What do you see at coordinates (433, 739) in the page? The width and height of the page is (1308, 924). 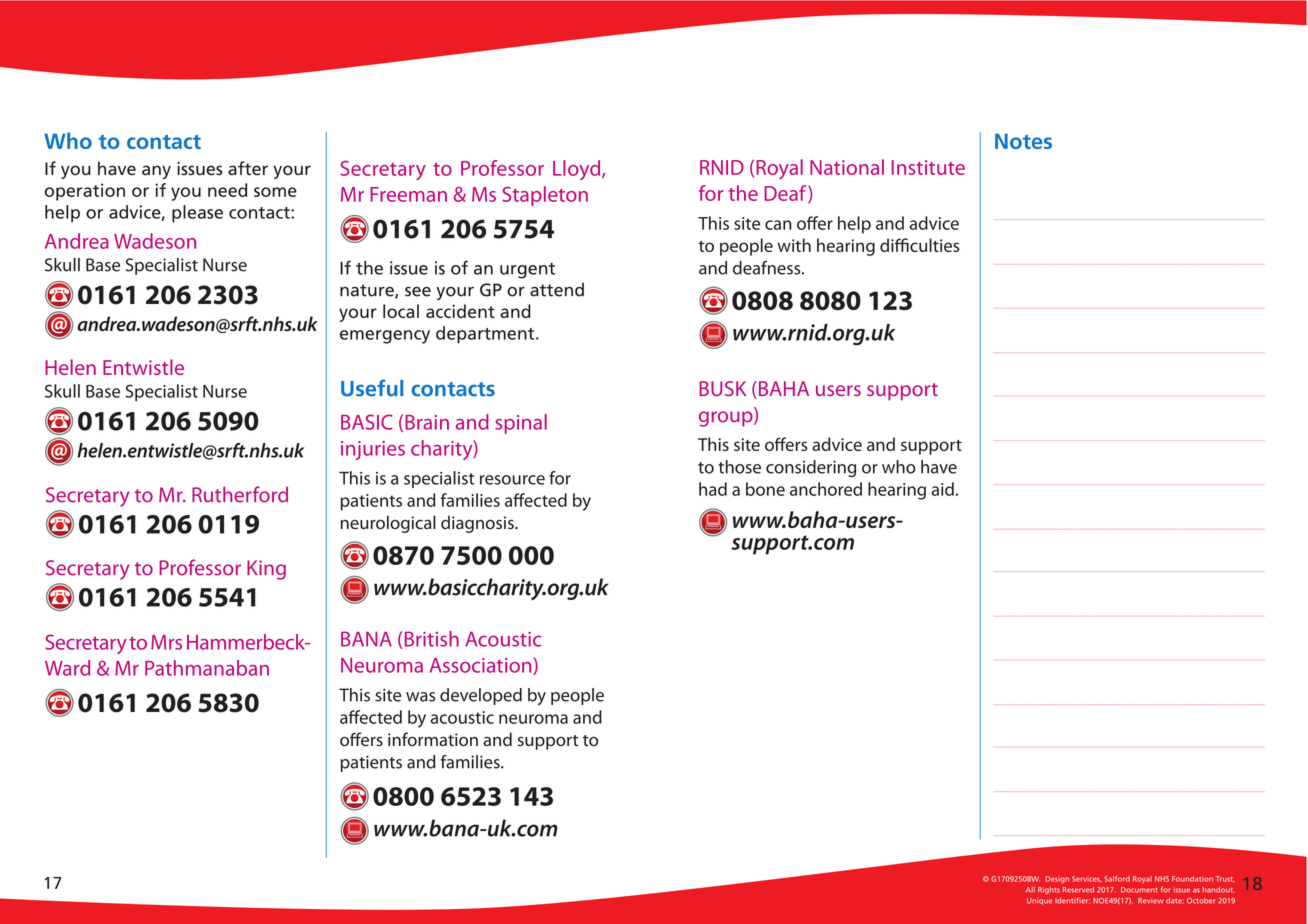 I see `information` at bounding box center [433, 739].
